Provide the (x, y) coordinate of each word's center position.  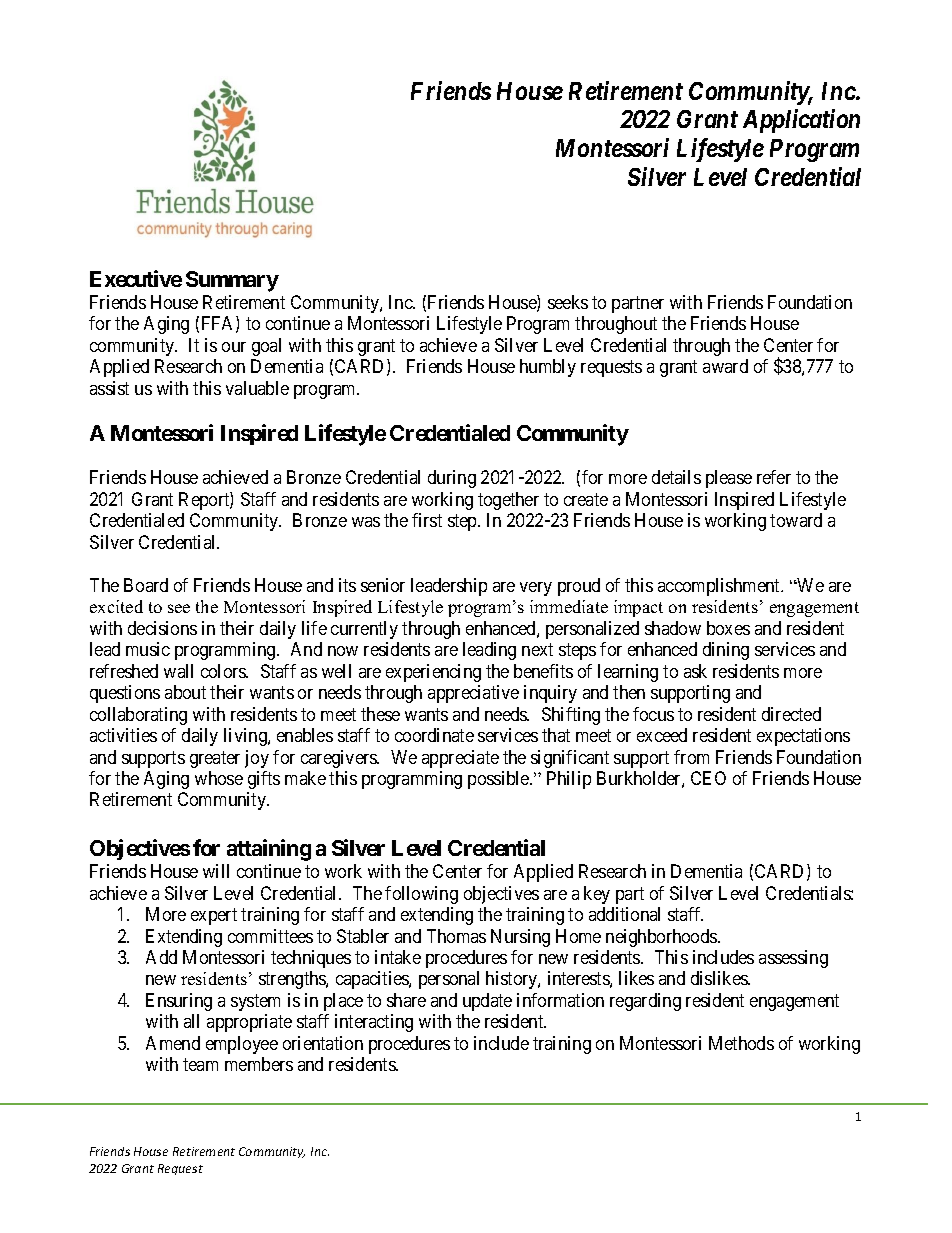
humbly (548, 368)
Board (146, 585)
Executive (136, 278)
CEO (708, 778)
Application (801, 121)
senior (383, 585)
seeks (568, 302)
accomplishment (720, 587)
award (725, 366)
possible (499, 780)
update (487, 1002)
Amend (173, 1043)
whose (219, 778)
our (234, 347)
